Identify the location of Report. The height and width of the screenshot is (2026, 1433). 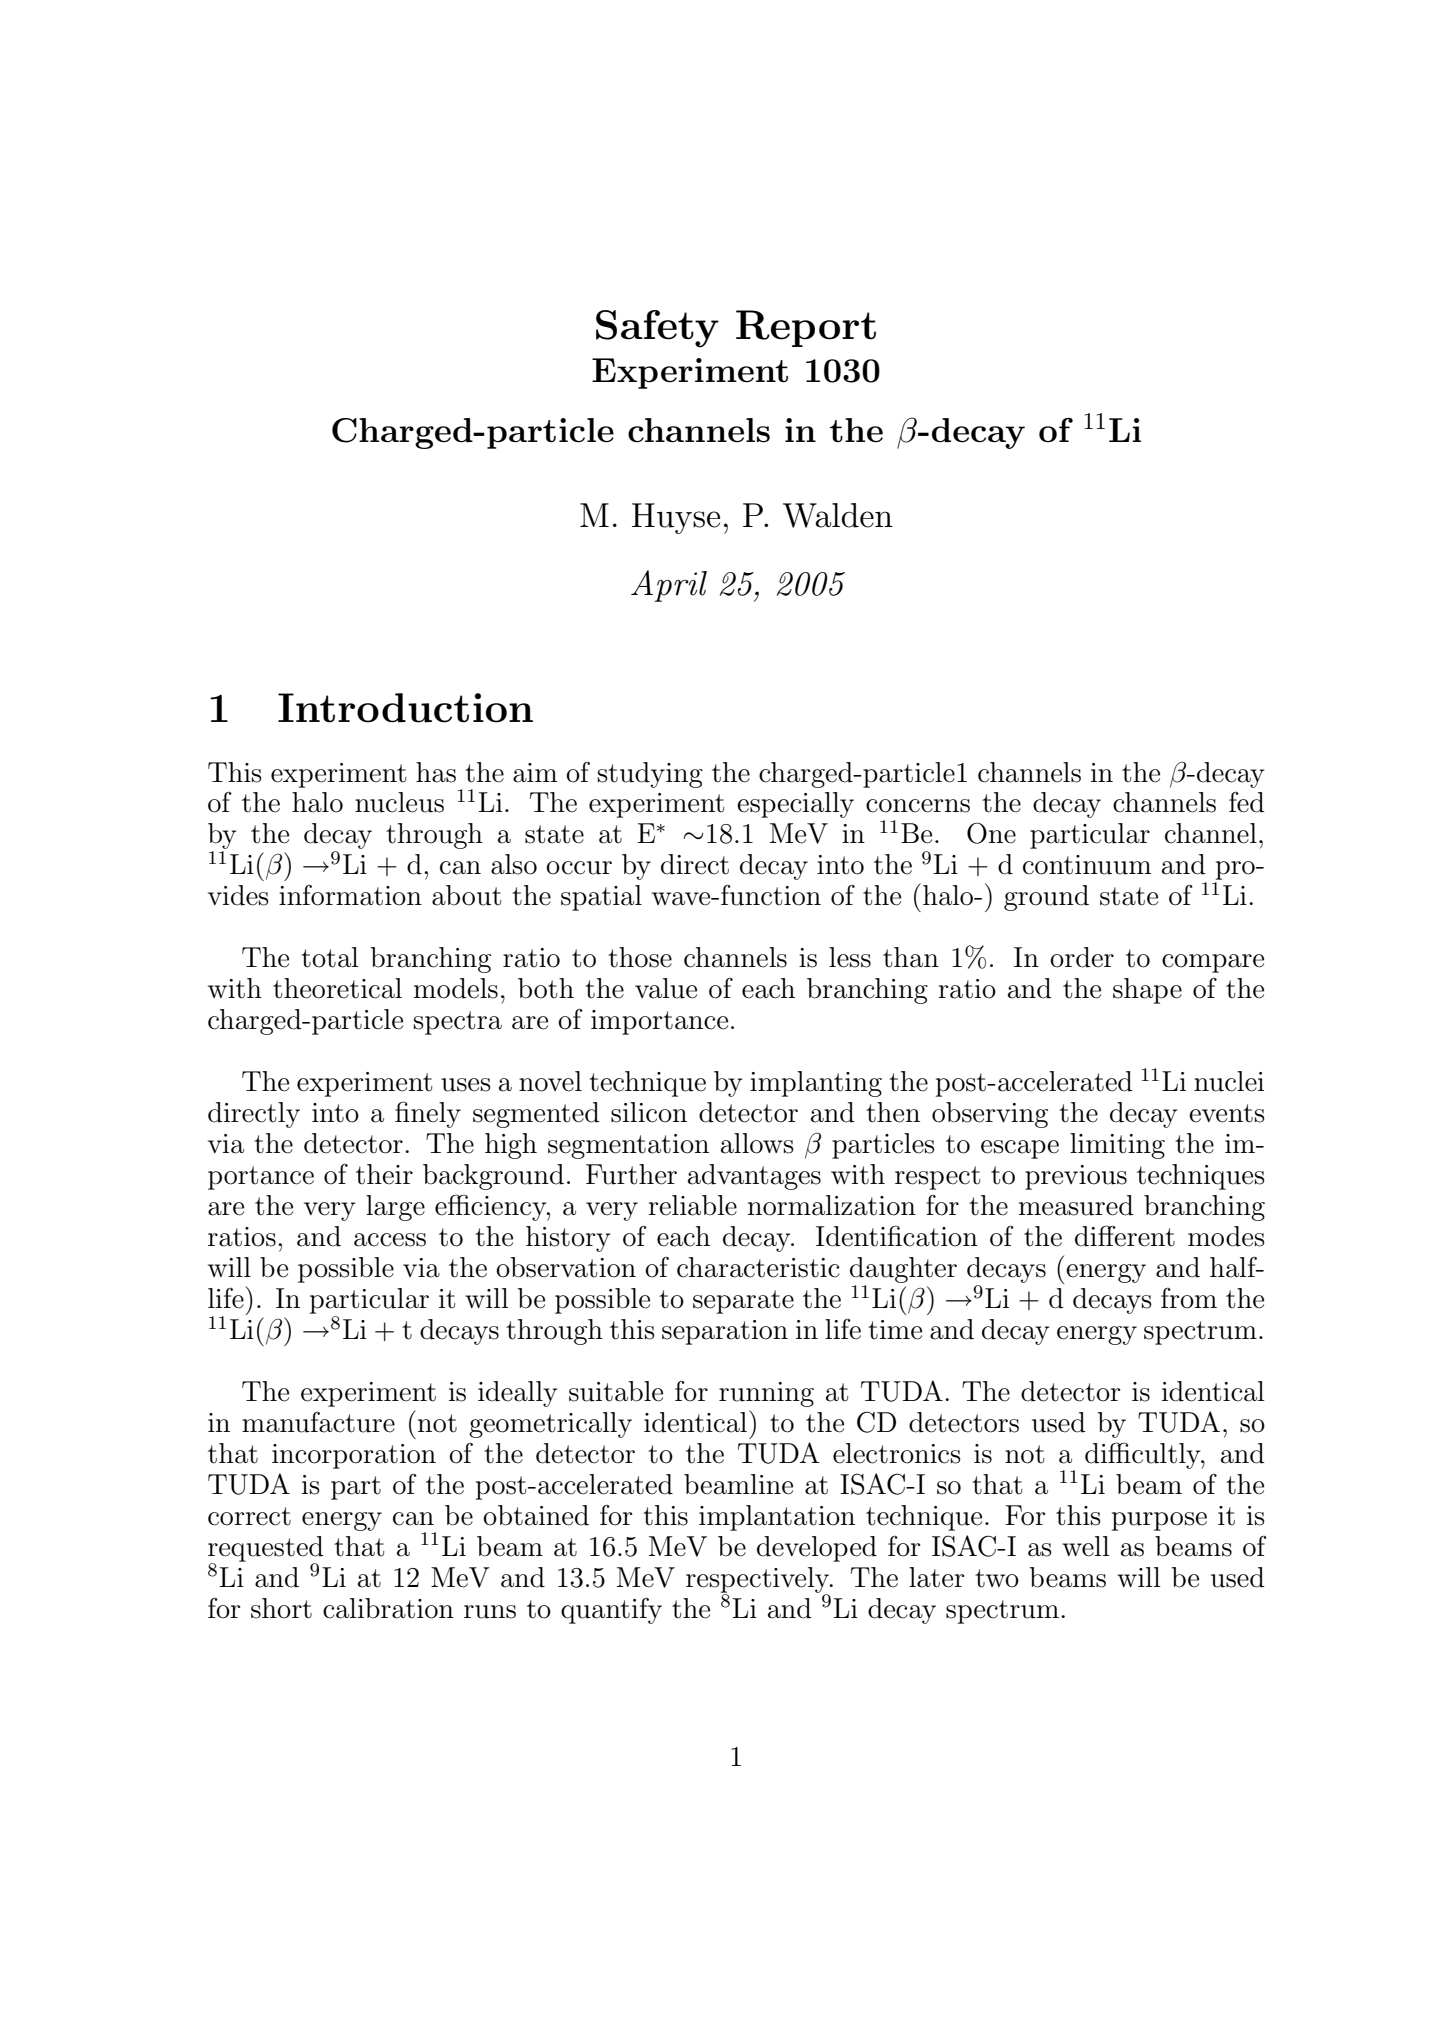
(806, 328).
